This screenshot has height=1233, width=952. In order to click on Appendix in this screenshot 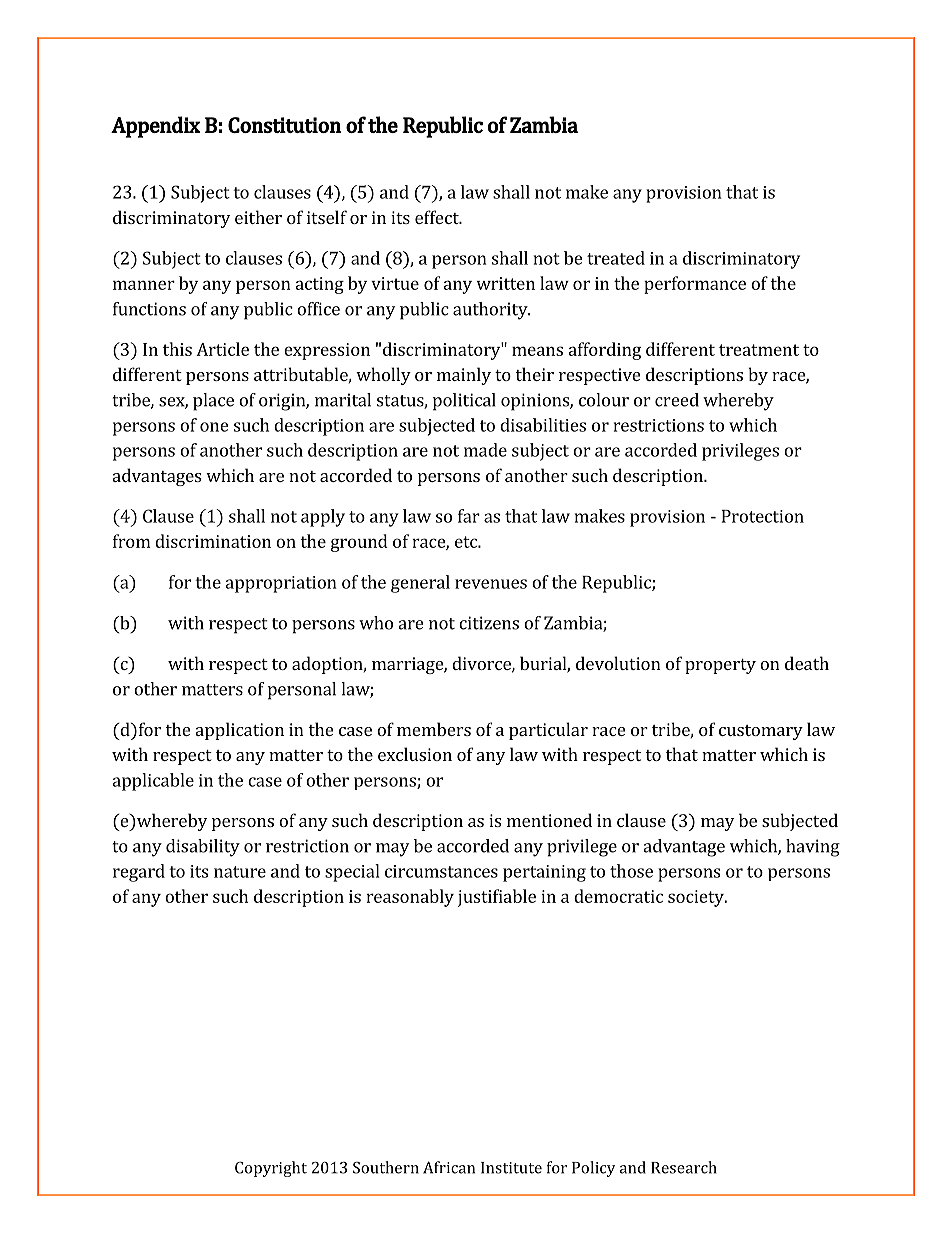, I will do `click(155, 127)`.
